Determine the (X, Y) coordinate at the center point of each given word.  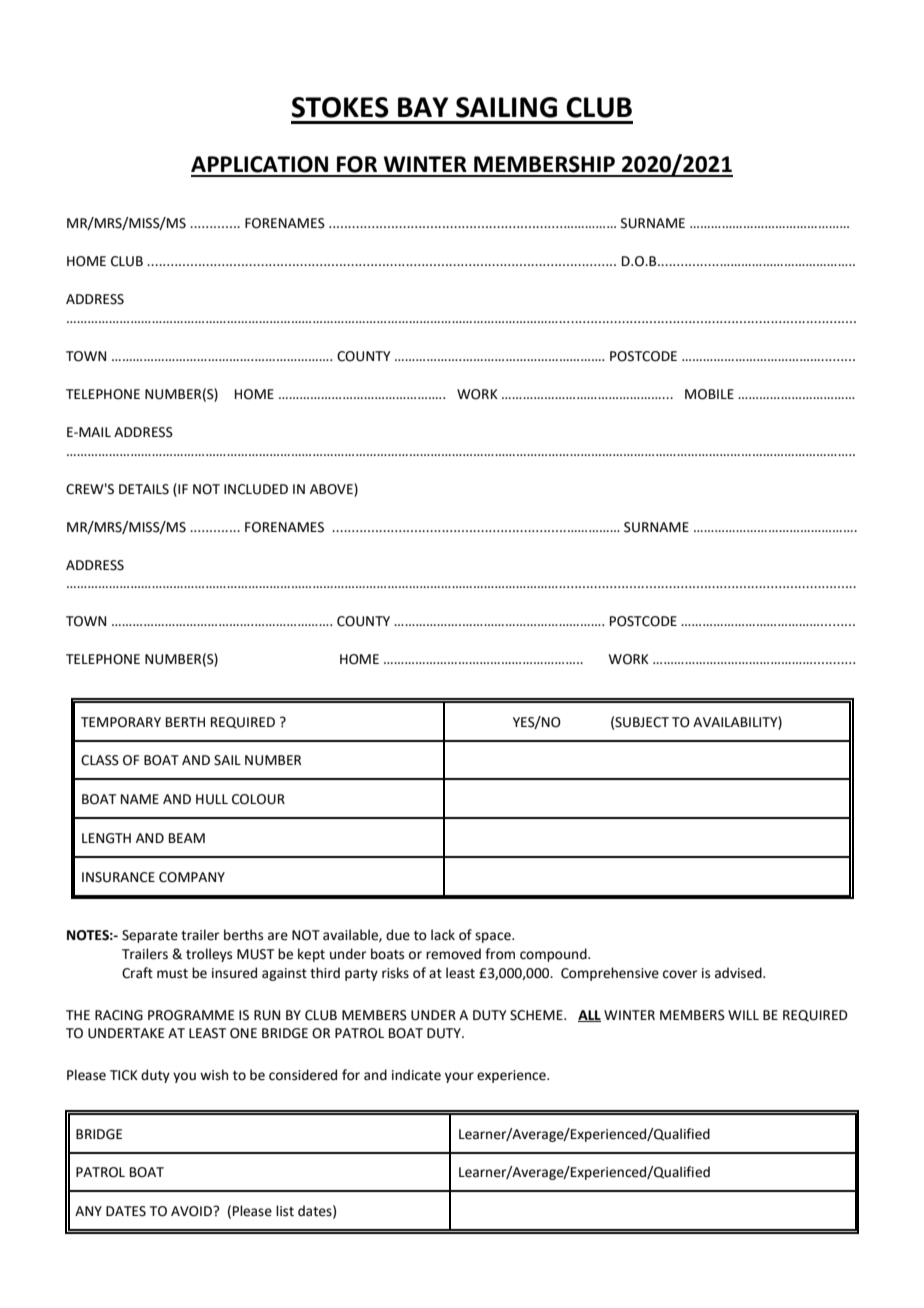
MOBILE (709, 394)
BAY (423, 107)
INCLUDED (256, 489)
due (398, 935)
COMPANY (192, 877)
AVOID (192, 1211)
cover (680, 974)
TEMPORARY (121, 722)
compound (554, 955)
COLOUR (258, 799)
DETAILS (144, 489)
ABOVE (332, 489)
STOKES (340, 107)
